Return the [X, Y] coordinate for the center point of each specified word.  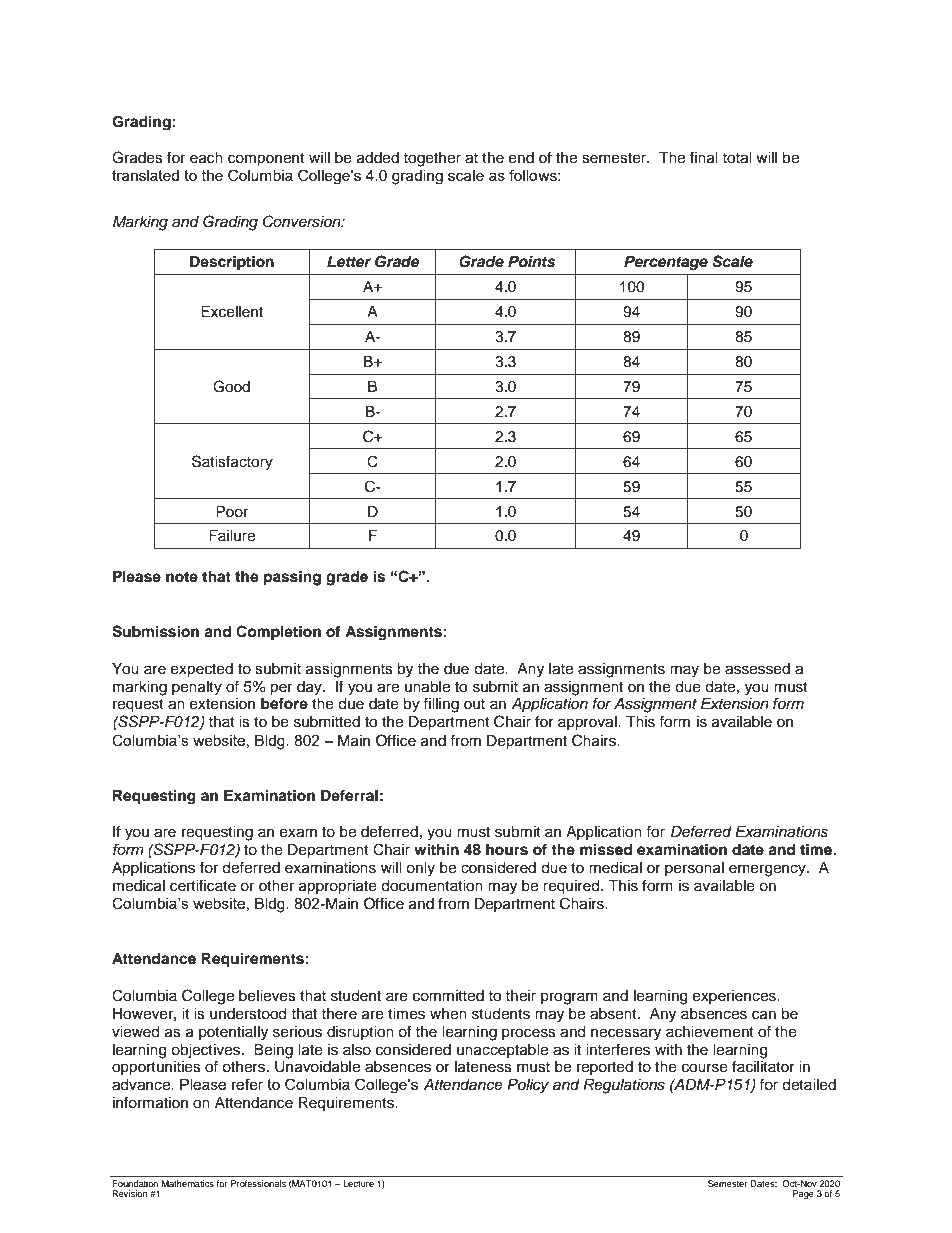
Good [231, 386]
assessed [757, 669]
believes [267, 996]
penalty [197, 688]
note [182, 577]
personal [694, 869]
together [432, 159]
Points [531, 261]
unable [427, 687]
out [474, 704]
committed [448, 996]
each [206, 158]
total [737, 158]
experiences [735, 997]
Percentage [666, 263]
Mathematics [188, 1183]
